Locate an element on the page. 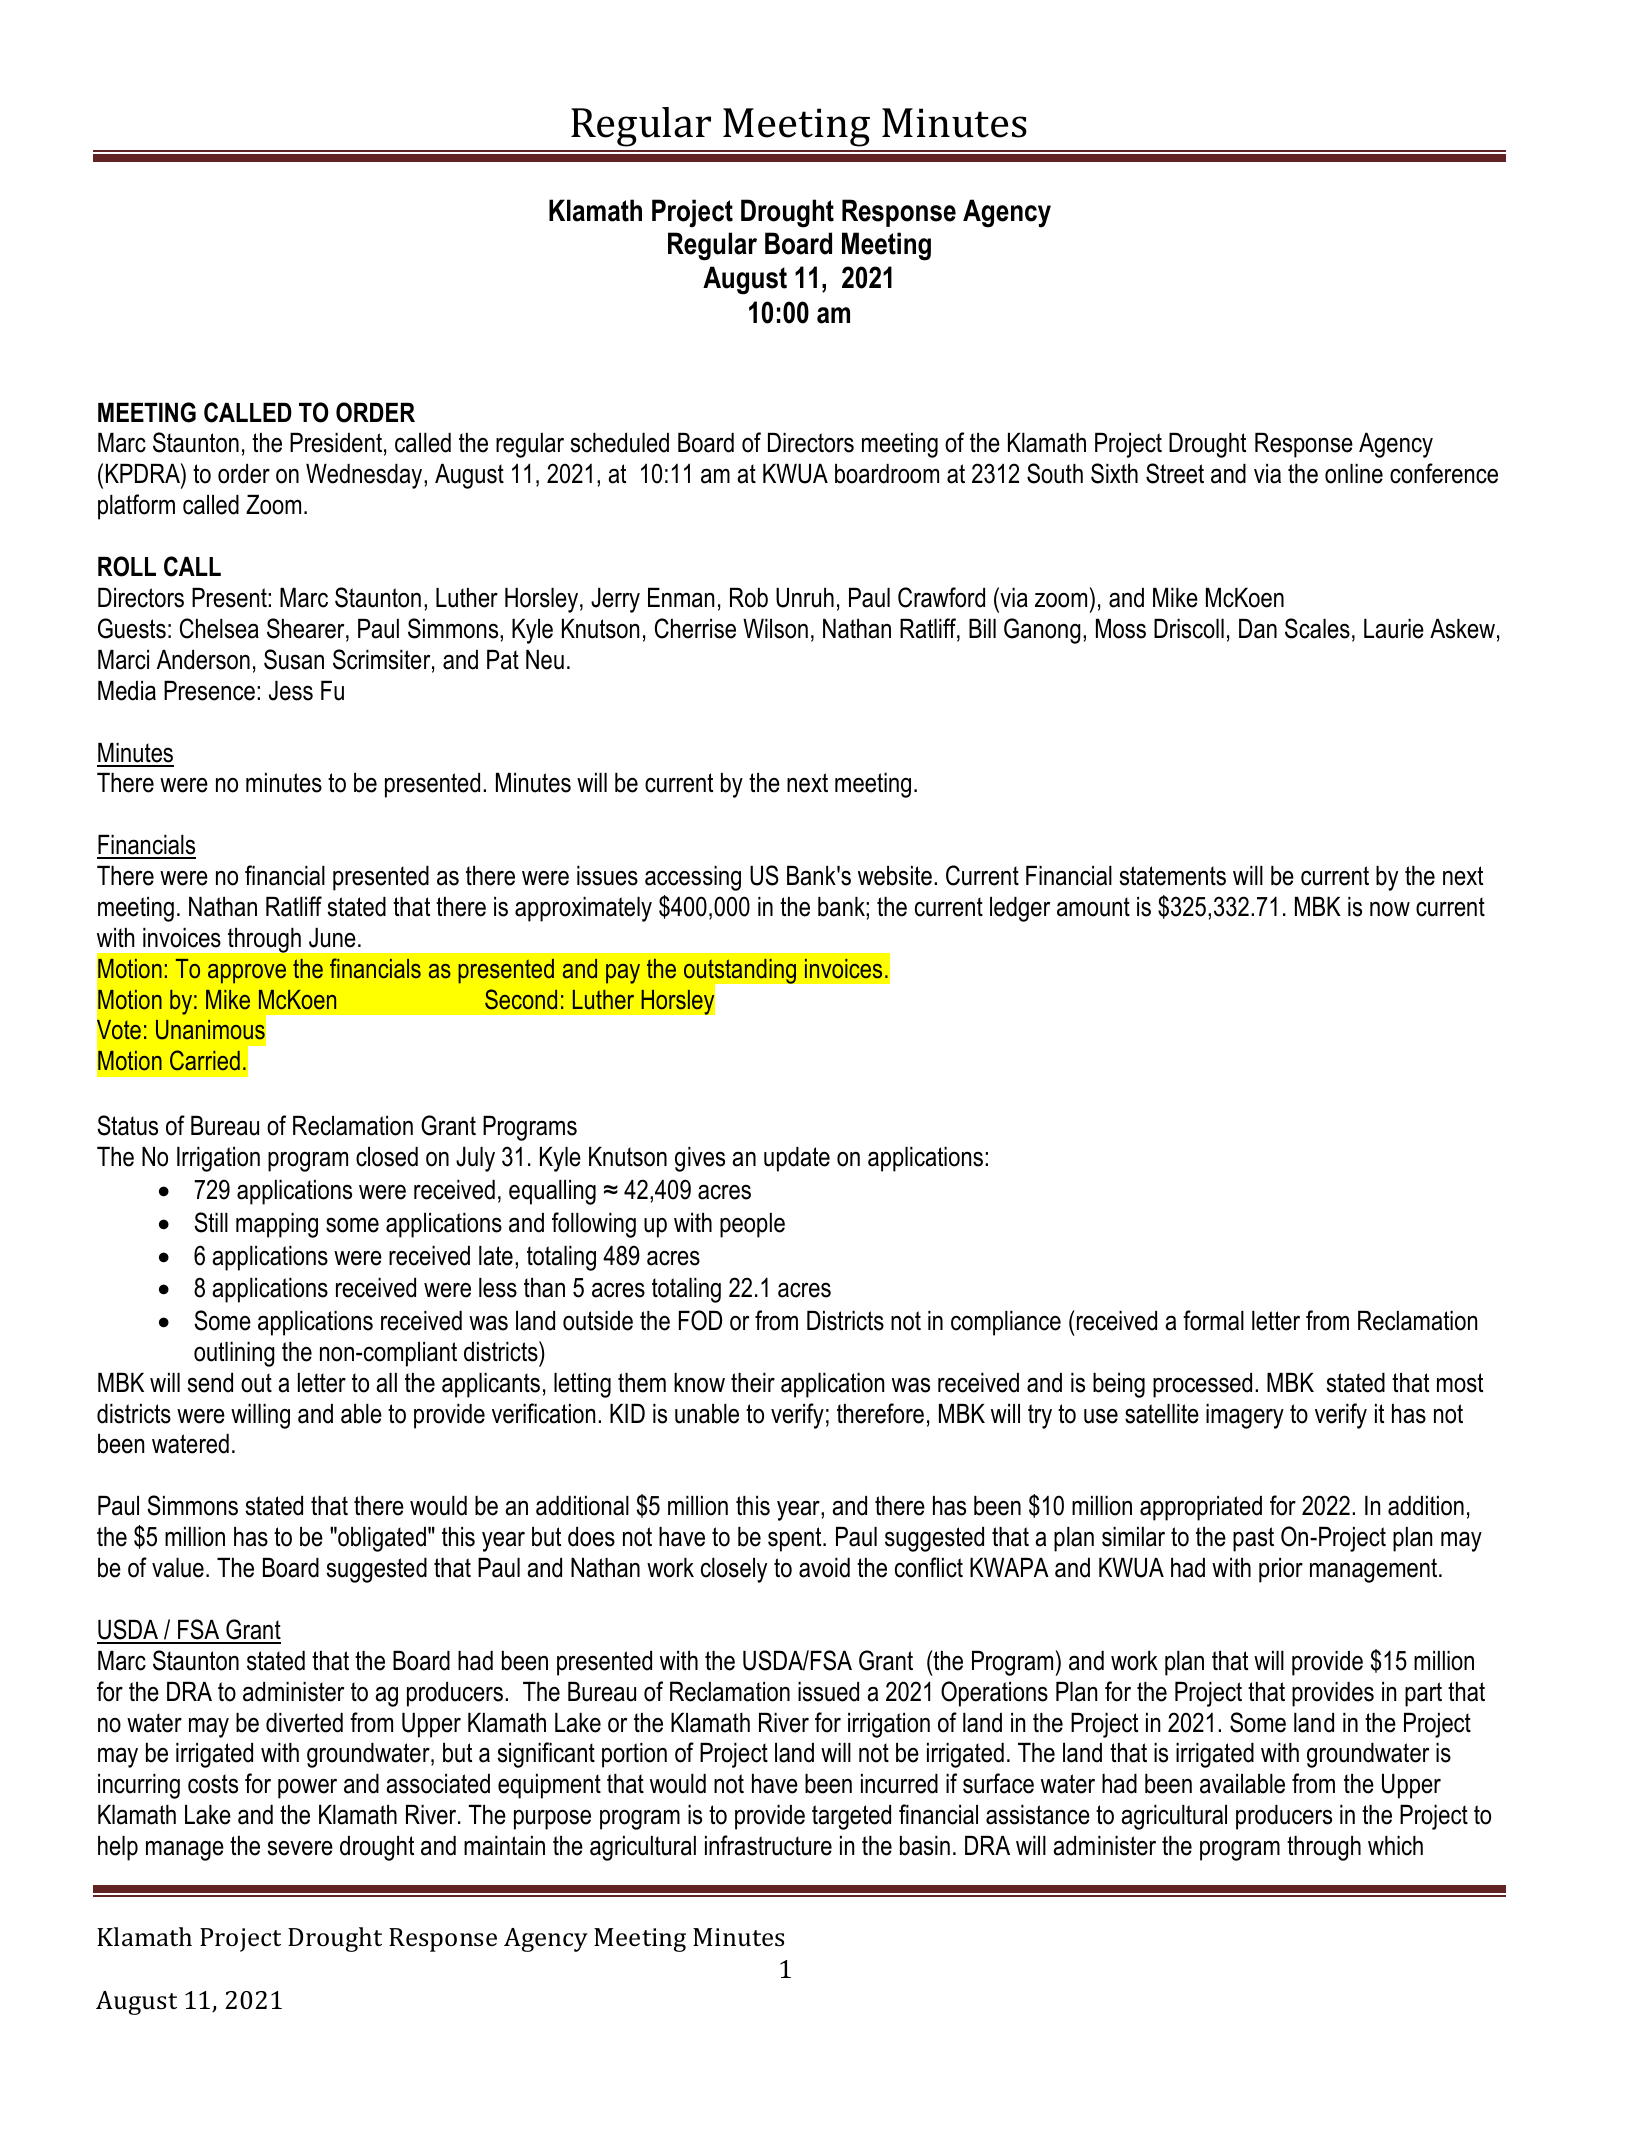 The image size is (1647, 2132). formal is located at coordinates (1213, 1320).
